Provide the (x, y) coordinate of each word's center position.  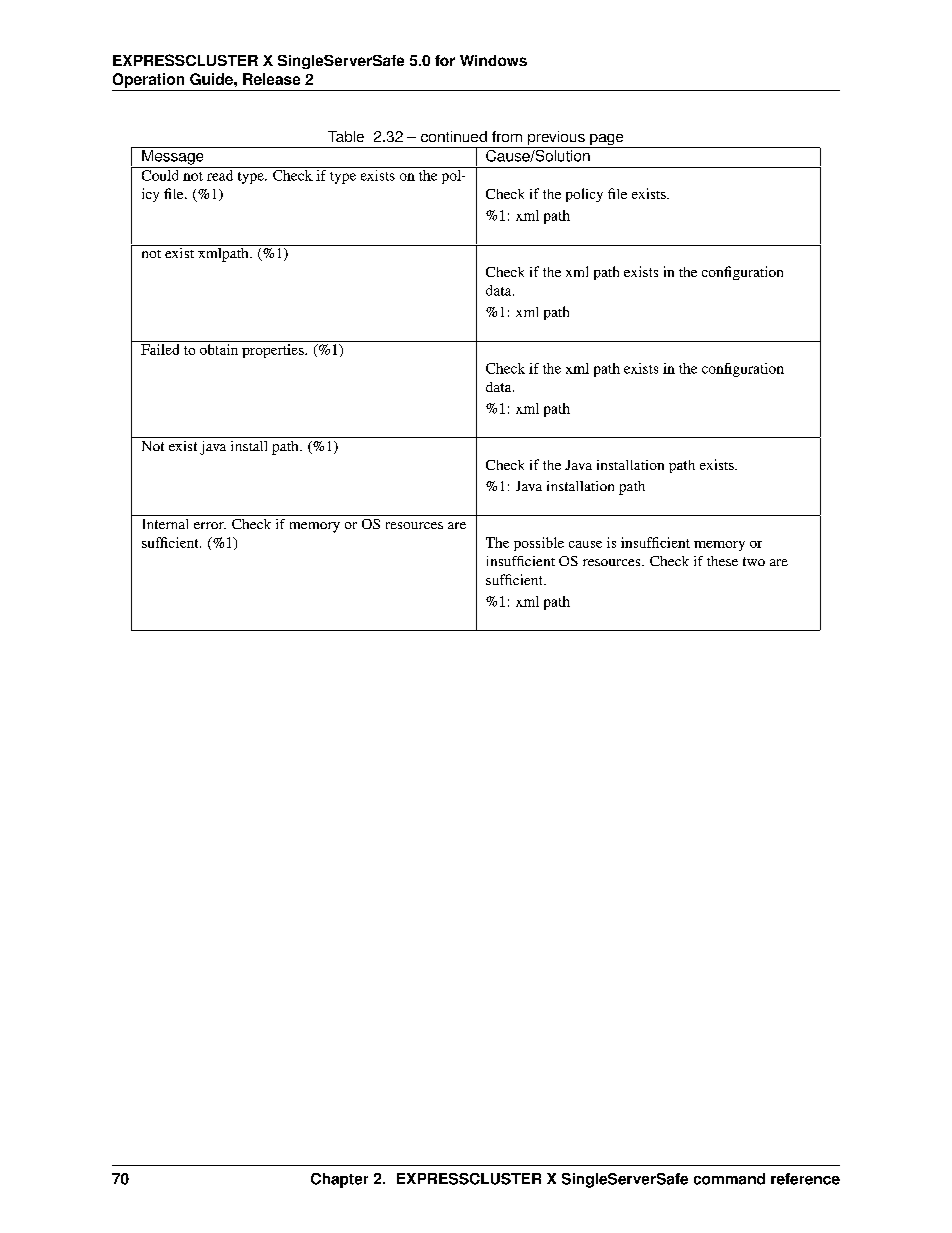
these (722, 561)
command (729, 1179)
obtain (219, 349)
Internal (165, 524)
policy (584, 195)
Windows (493, 60)
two (754, 561)
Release (271, 79)
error (210, 525)
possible (539, 544)
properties (274, 351)
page (607, 141)
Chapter (339, 1180)
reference (805, 1179)
